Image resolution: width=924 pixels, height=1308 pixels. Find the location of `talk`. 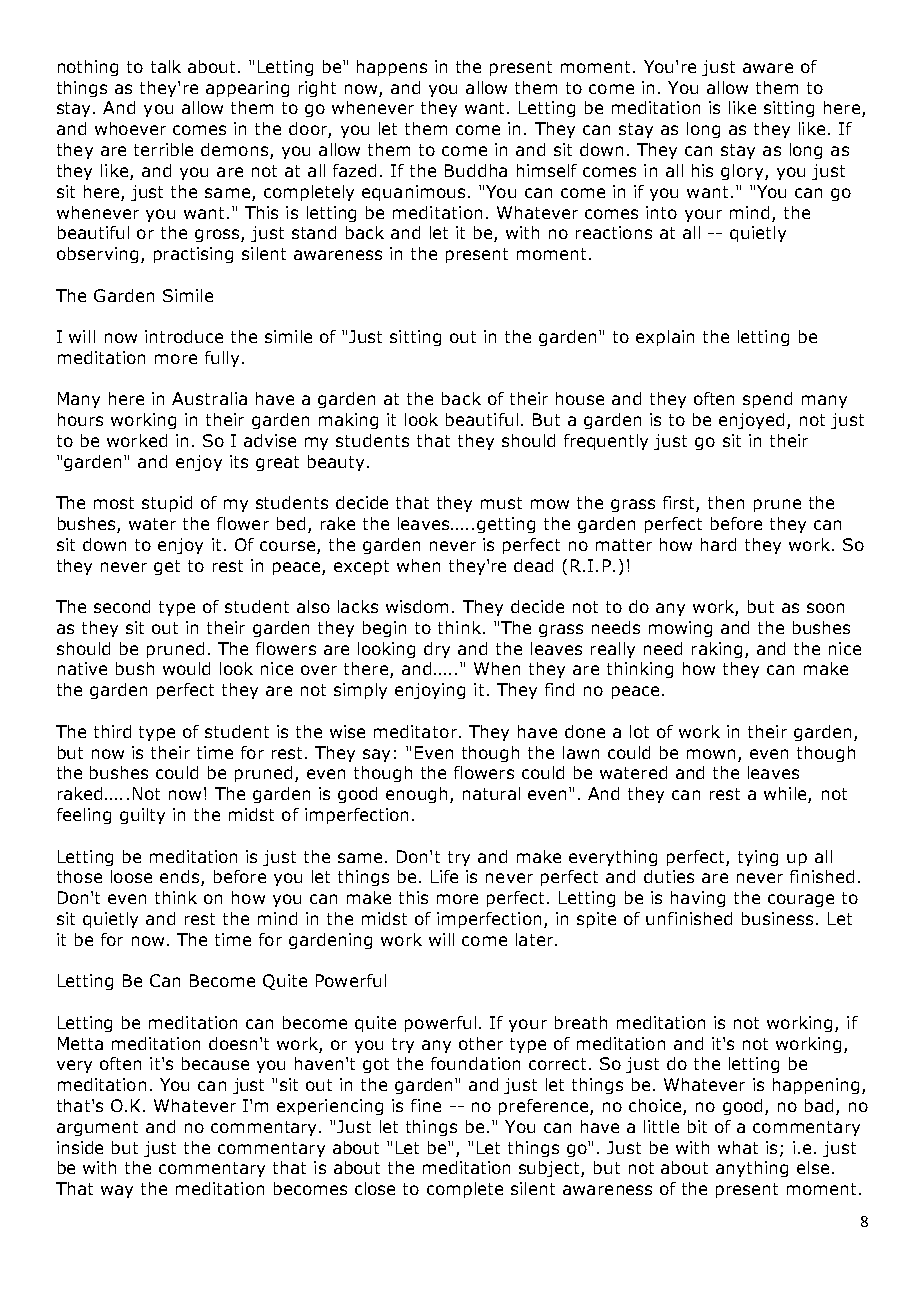

talk is located at coordinates (166, 66).
